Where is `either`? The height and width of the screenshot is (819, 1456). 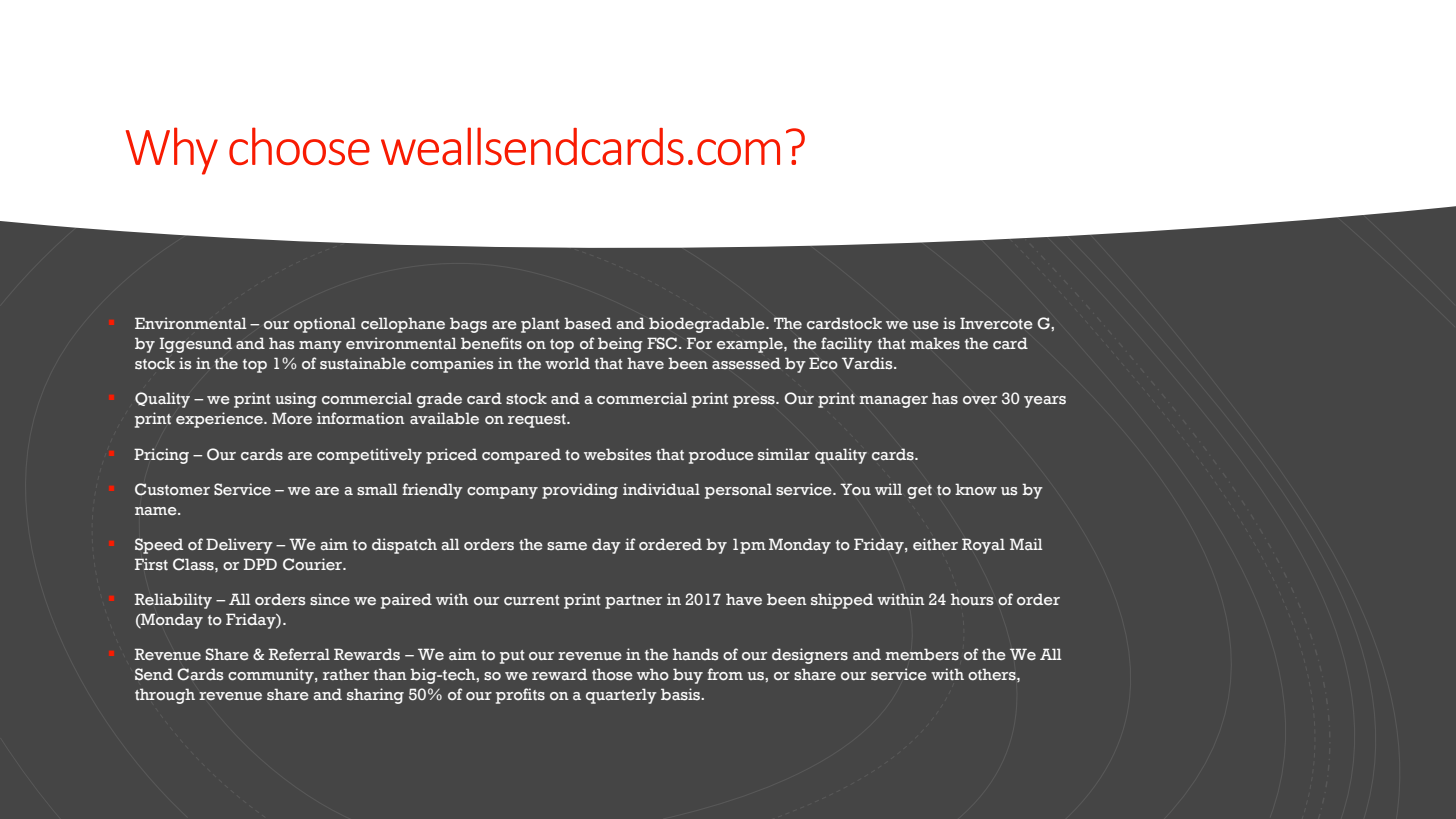
either is located at coordinates (935, 544).
